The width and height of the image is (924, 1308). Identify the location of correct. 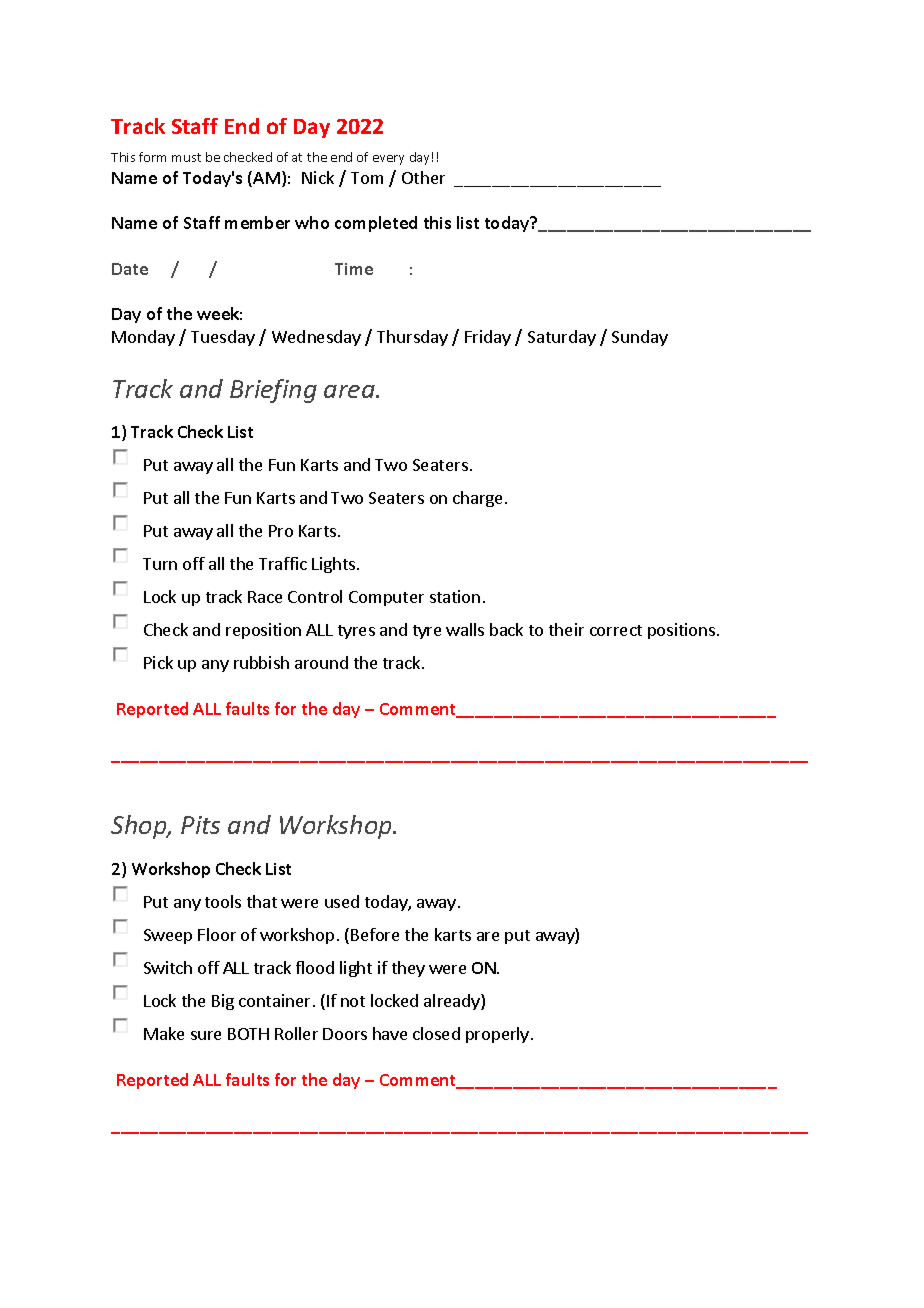
(616, 630).
